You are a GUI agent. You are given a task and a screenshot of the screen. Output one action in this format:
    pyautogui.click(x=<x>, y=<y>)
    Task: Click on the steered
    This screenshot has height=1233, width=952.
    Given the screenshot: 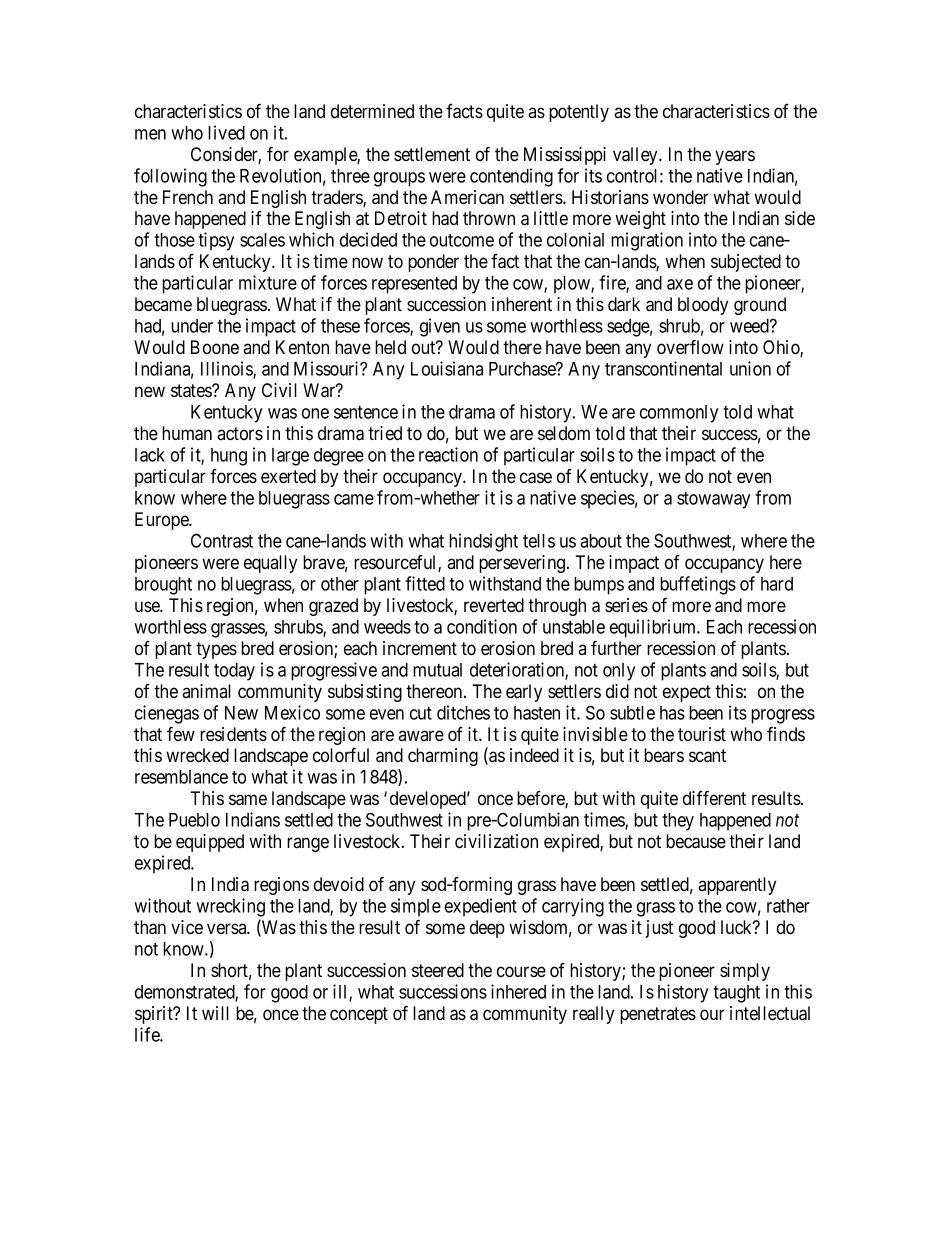 What is the action you would take?
    pyautogui.click(x=438, y=970)
